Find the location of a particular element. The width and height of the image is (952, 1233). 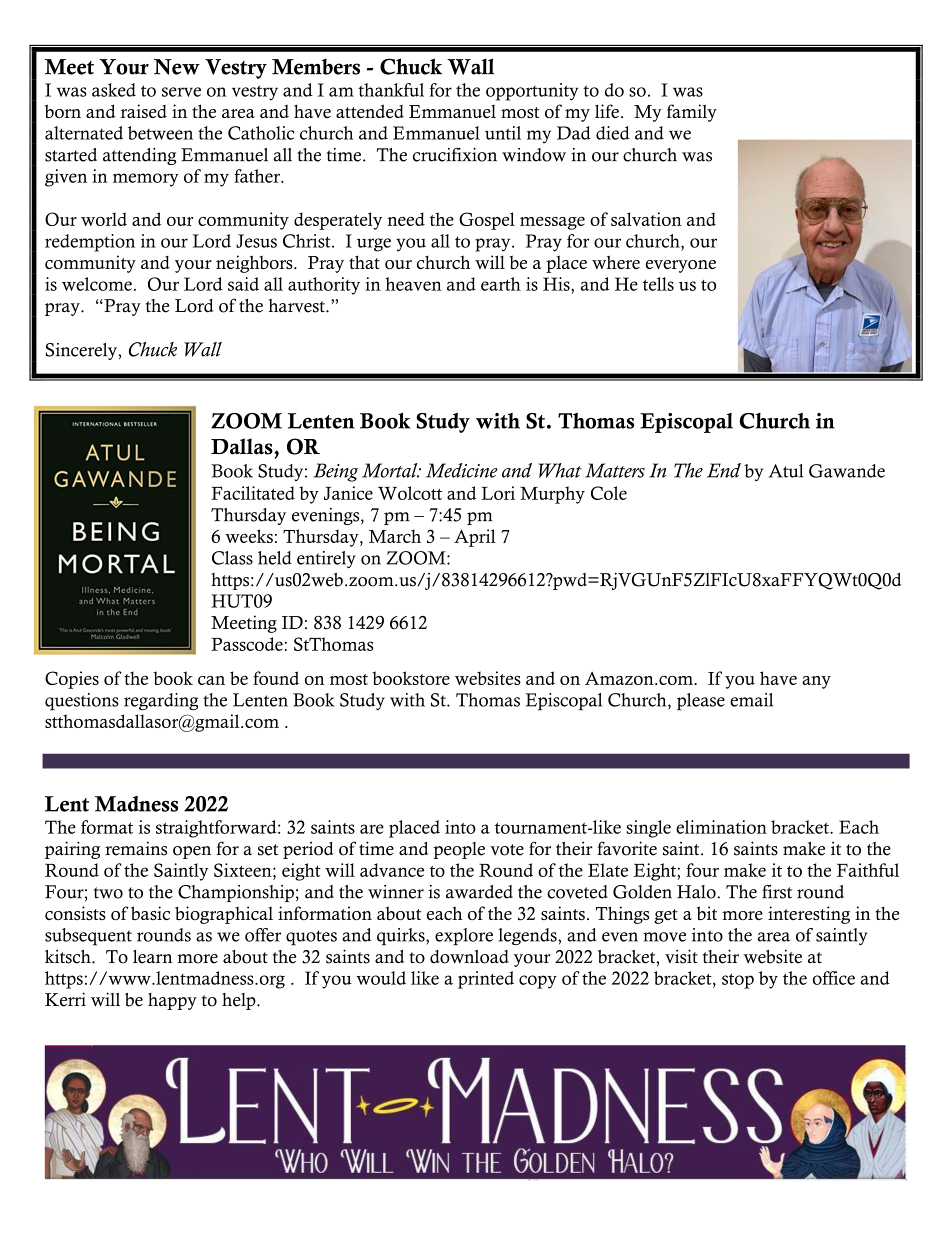

Class is located at coordinates (232, 558).
